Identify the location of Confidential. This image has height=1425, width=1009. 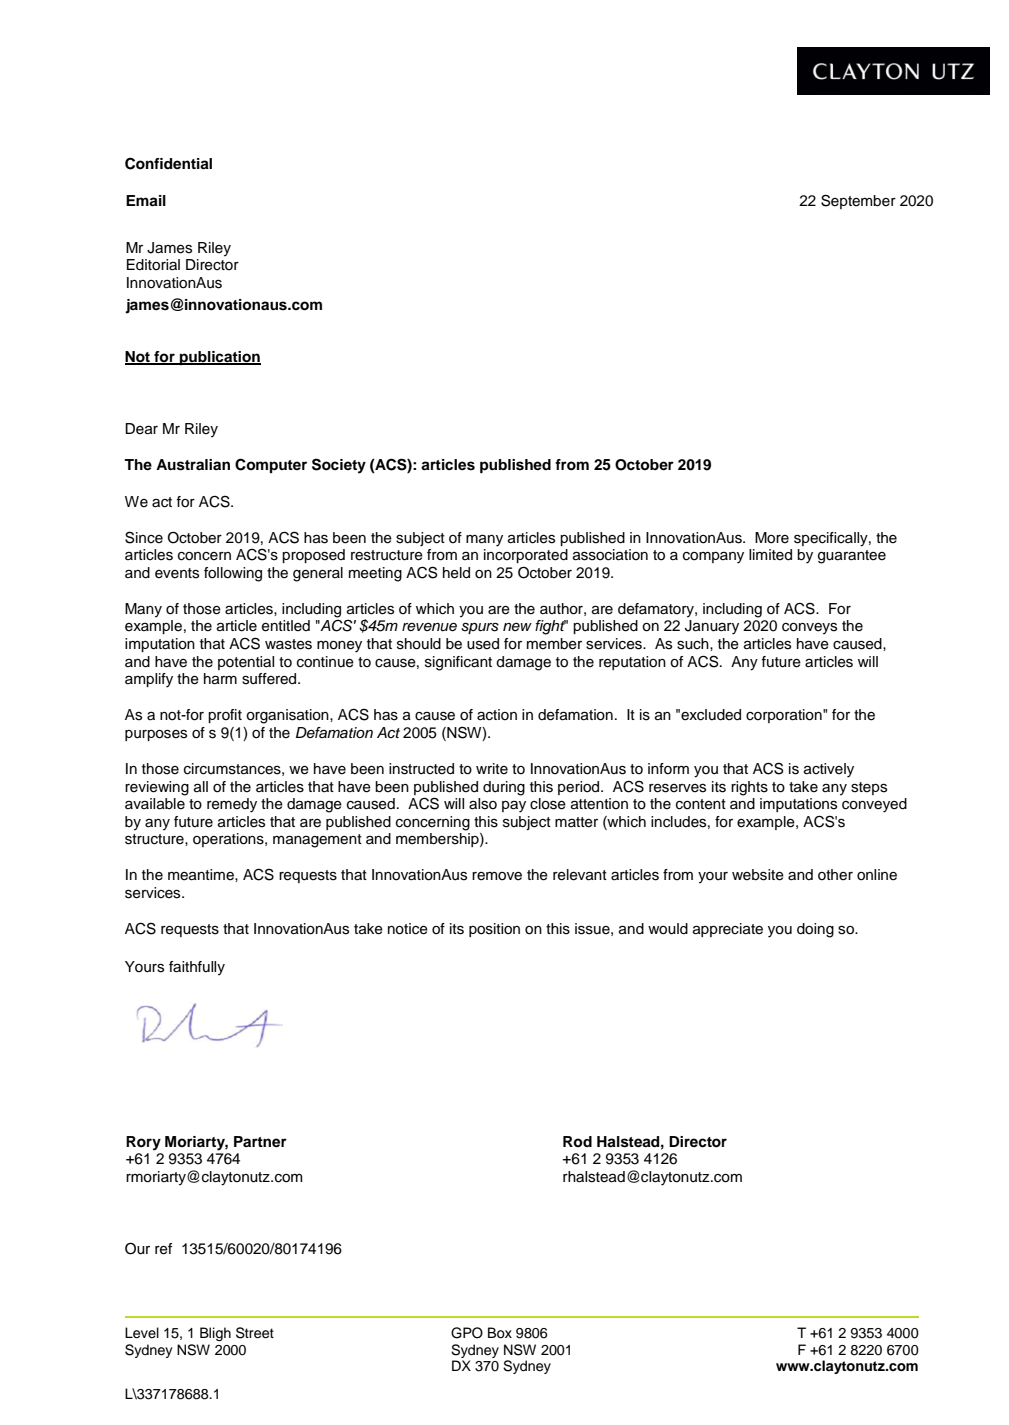
(168, 163).
